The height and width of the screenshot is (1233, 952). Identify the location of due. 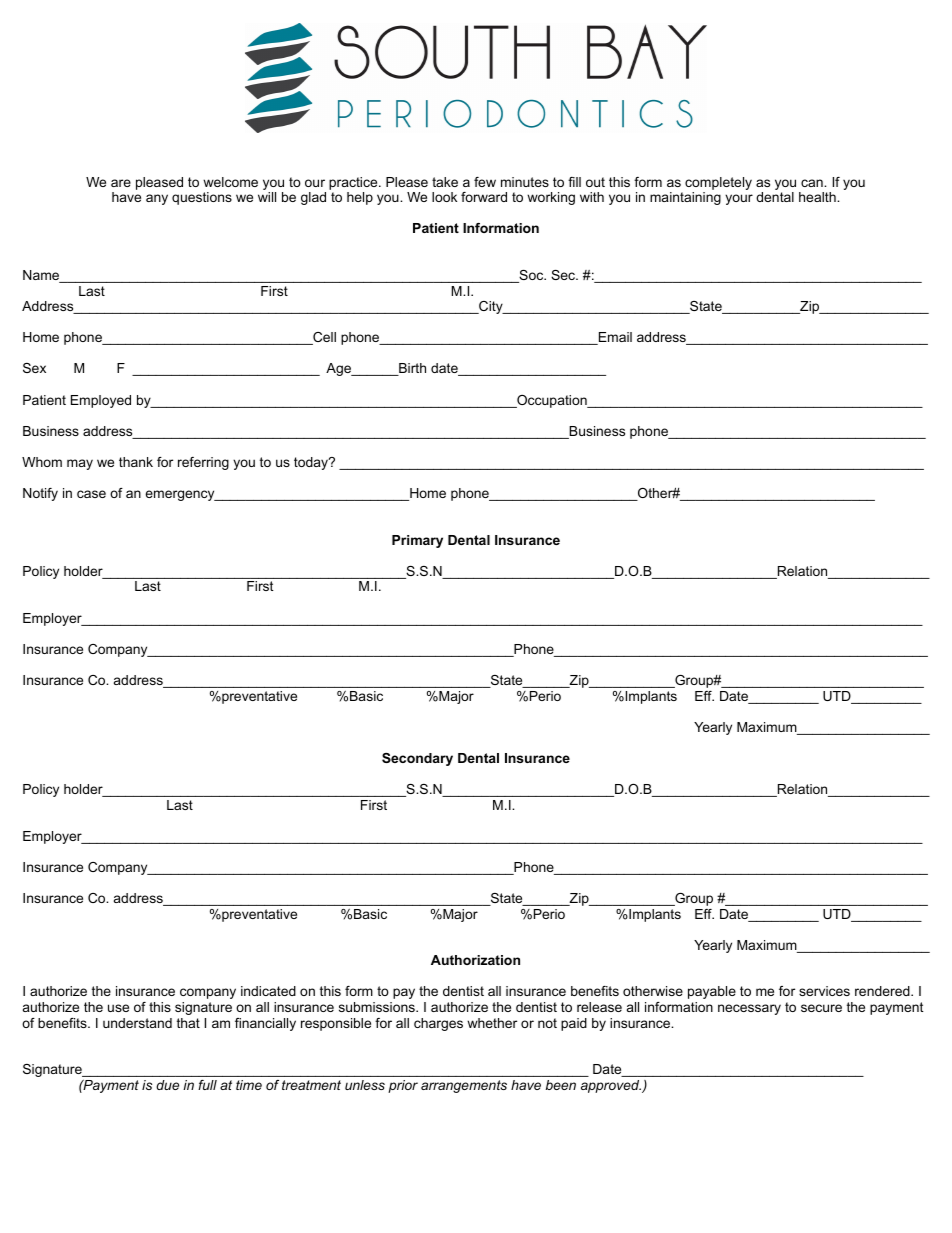
(167, 1085).
